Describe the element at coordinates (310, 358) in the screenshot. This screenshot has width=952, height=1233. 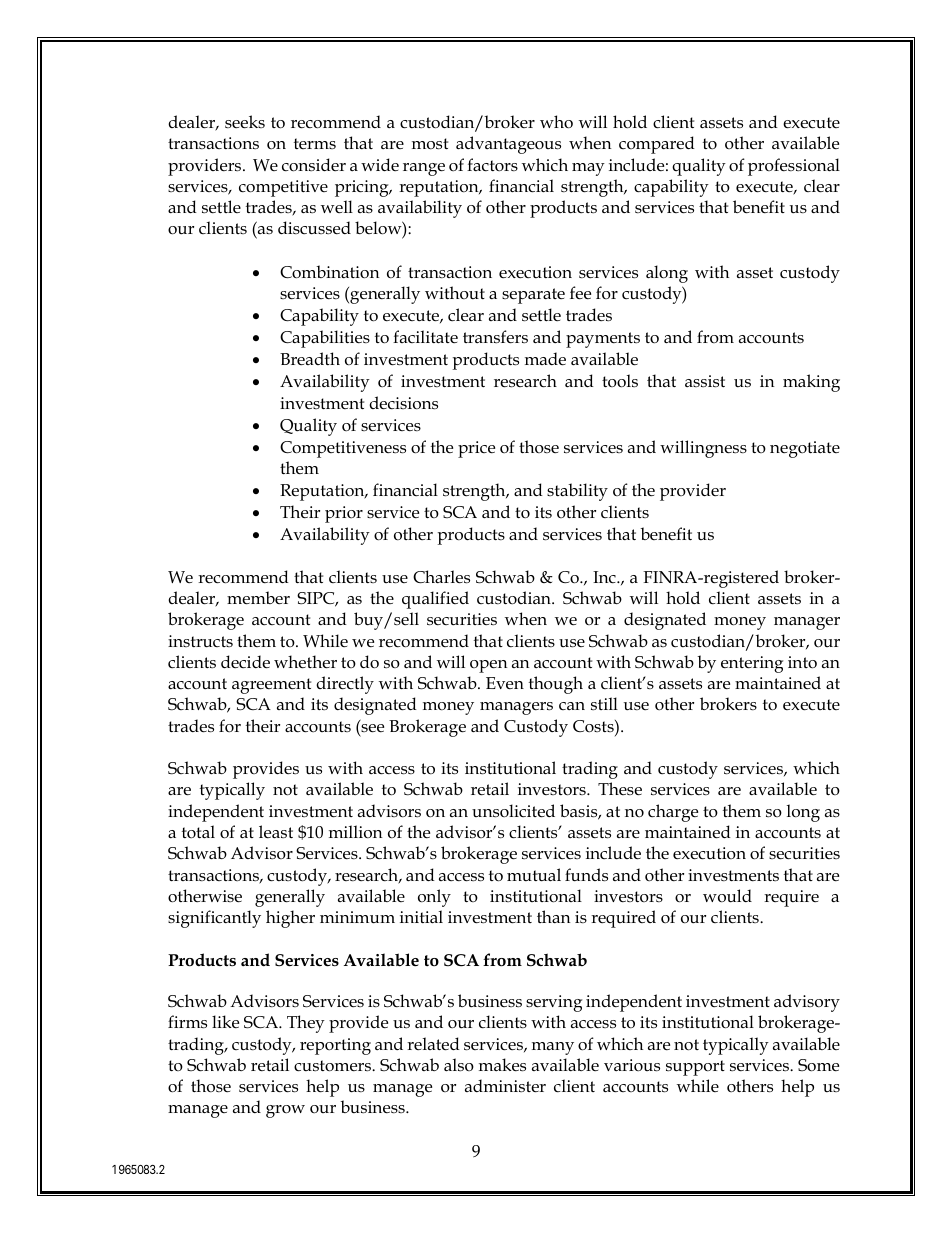
I see `Breadth` at that location.
